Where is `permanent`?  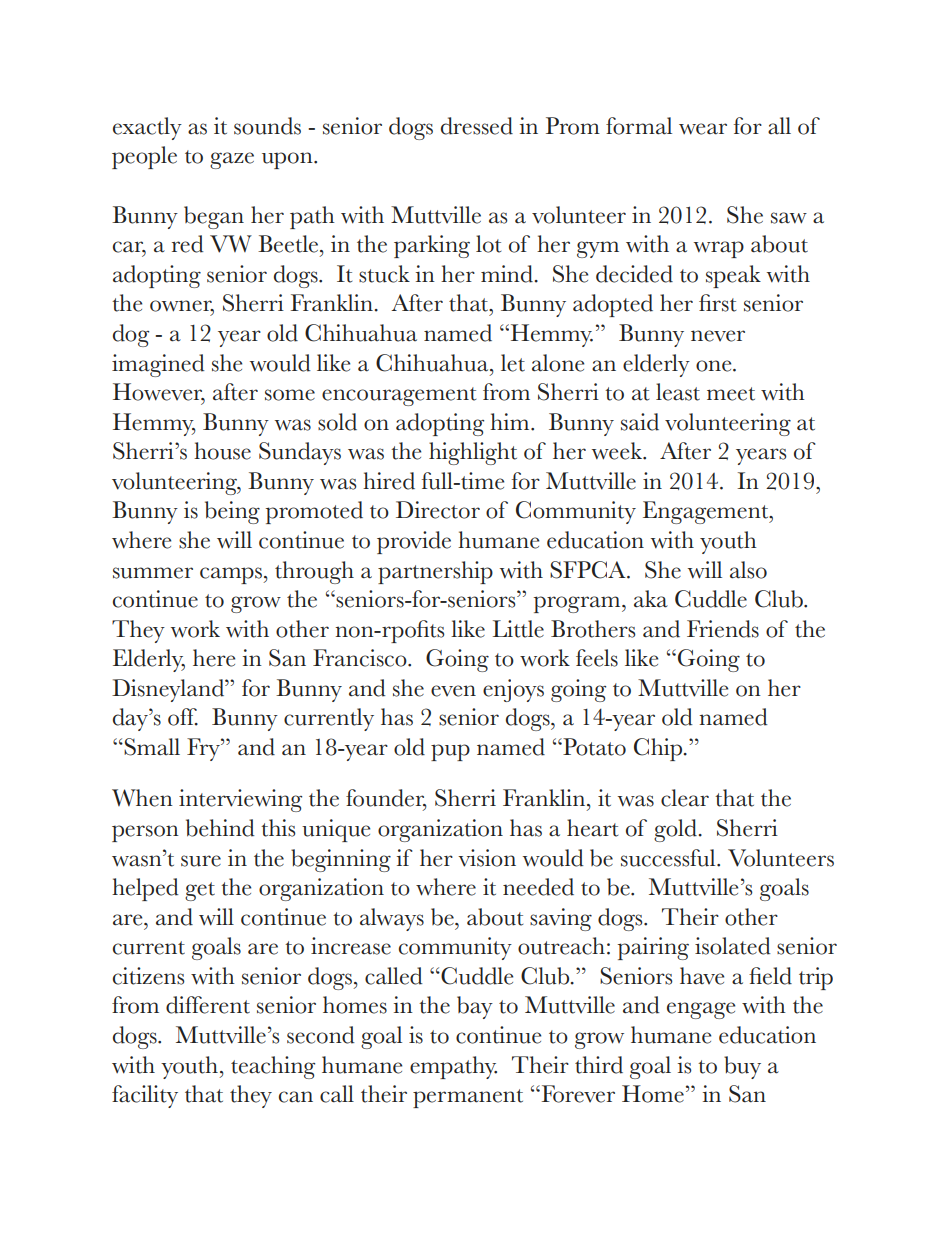 permanent is located at coordinates (468, 1098).
